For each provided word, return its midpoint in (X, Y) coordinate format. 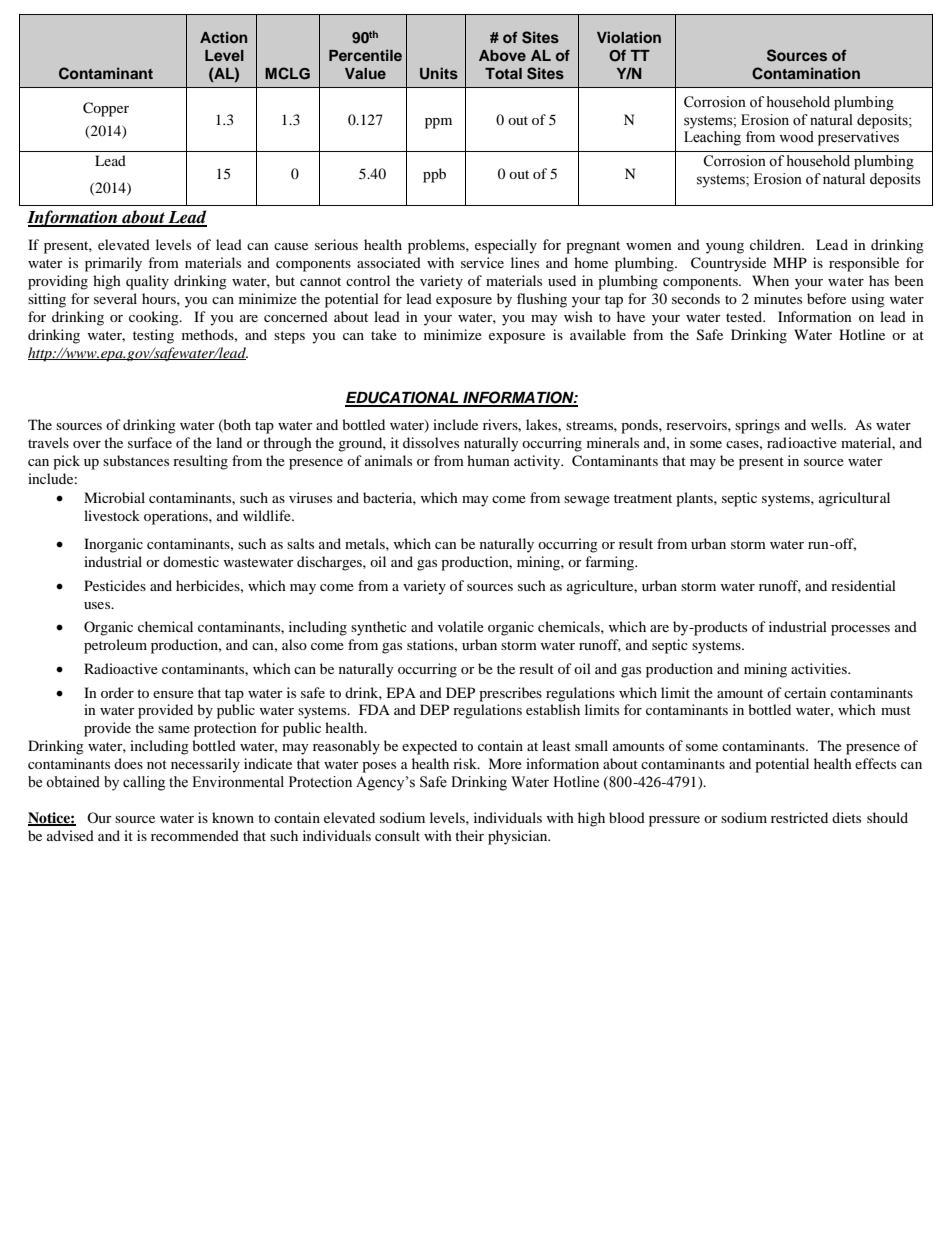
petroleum (115, 646)
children (776, 244)
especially (506, 246)
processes (860, 630)
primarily (113, 264)
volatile (461, 626)
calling (144, 783)
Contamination (806, 73)
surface (150, 442)
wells (828, 424)
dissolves (431, 442)
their (469, 835)
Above (502, 55)
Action (223, 37)
